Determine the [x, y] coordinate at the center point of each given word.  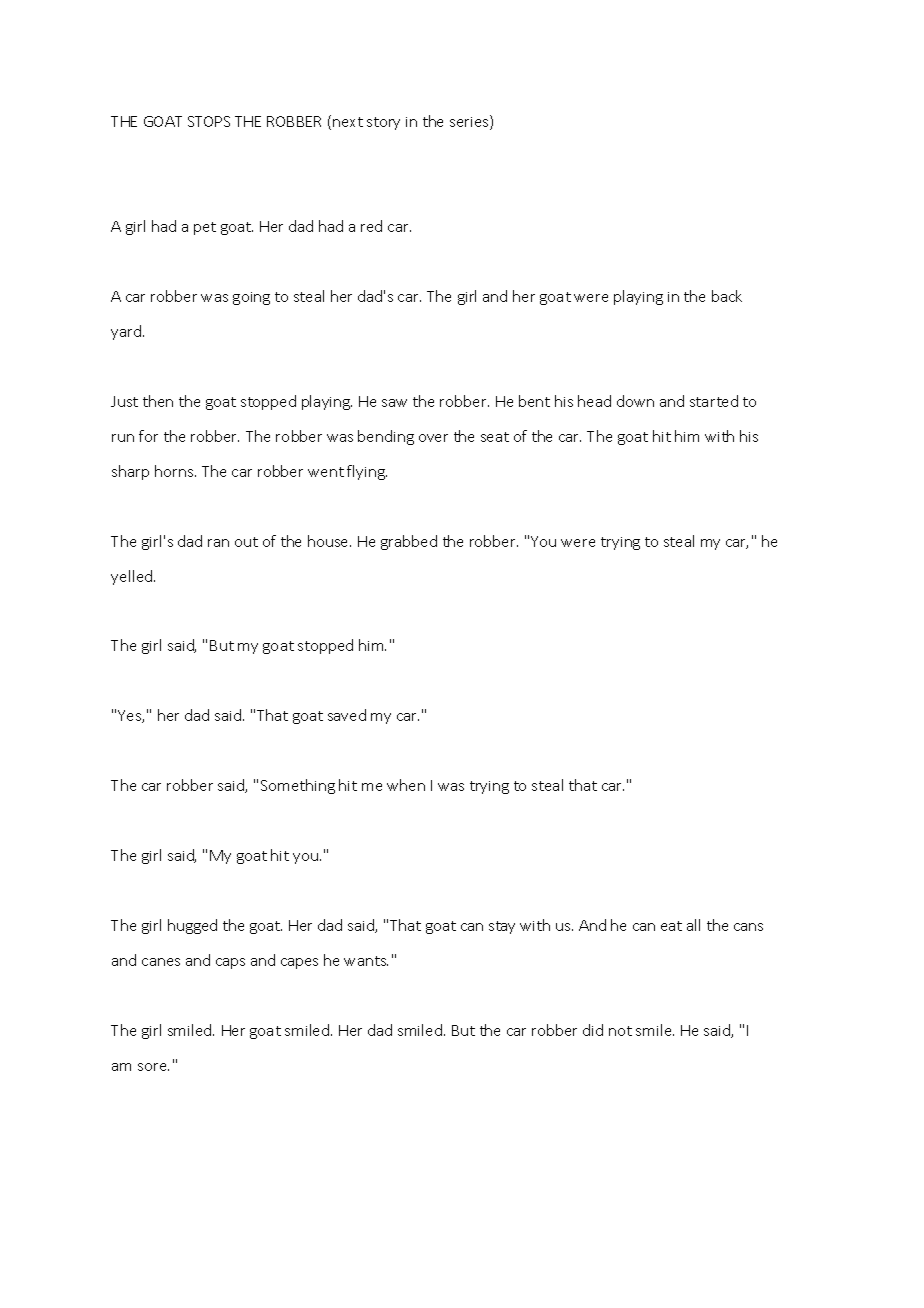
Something [298, 786]
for [148, 436]
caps [230, 963]
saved [347, 715]
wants [366, 961]
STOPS [209, 121]
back [727, 296]
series [470, 122]
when [406, 785]
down [635, 401]
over [433, 438]
